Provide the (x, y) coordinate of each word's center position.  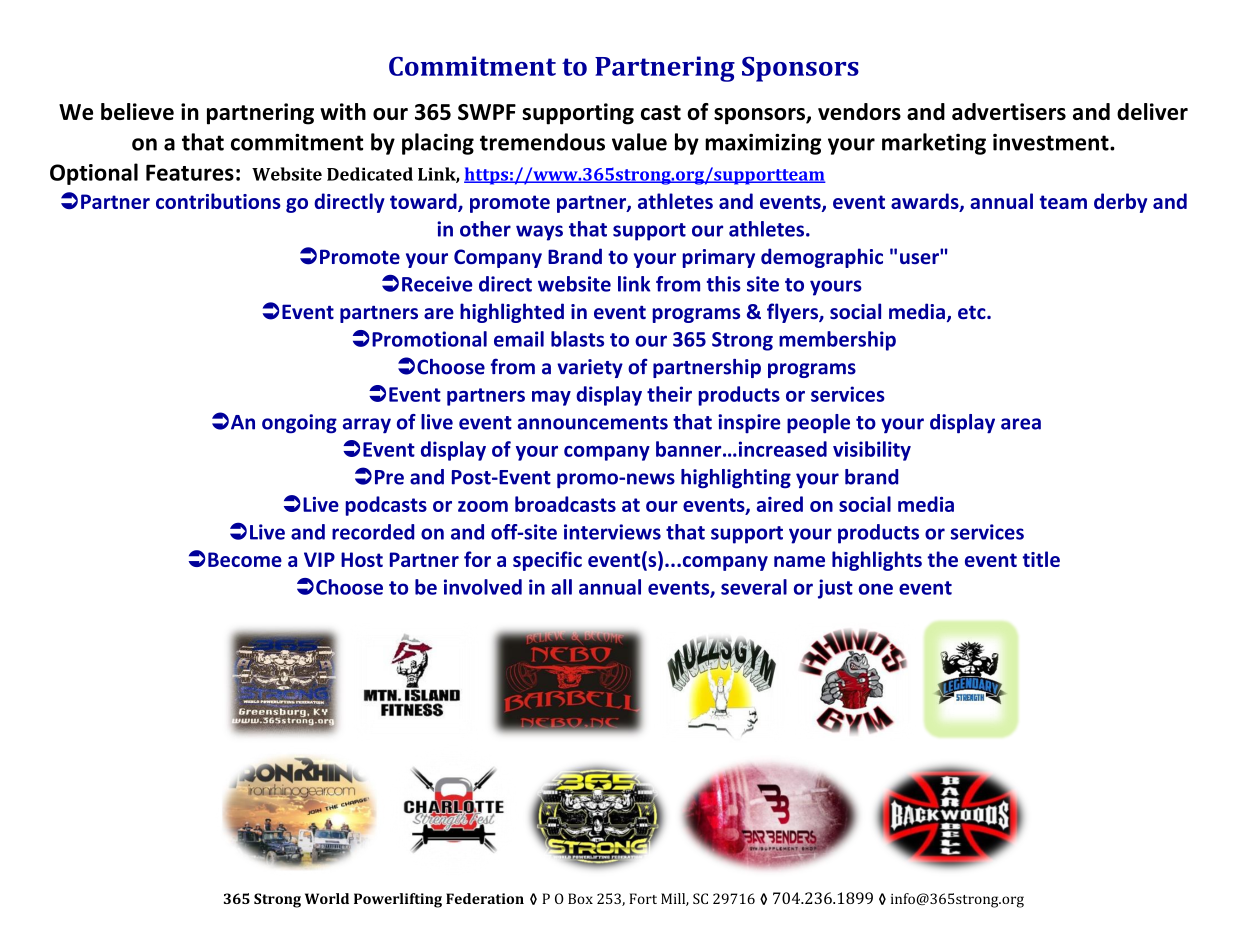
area (1021, 424)
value (639, 142)
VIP (319, 559)
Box (580, 898)
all (561, 587)
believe (137, 111)
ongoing (299, 424)
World (327, 898)
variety (590, 368)
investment (1052, 142)
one (876, 589)
